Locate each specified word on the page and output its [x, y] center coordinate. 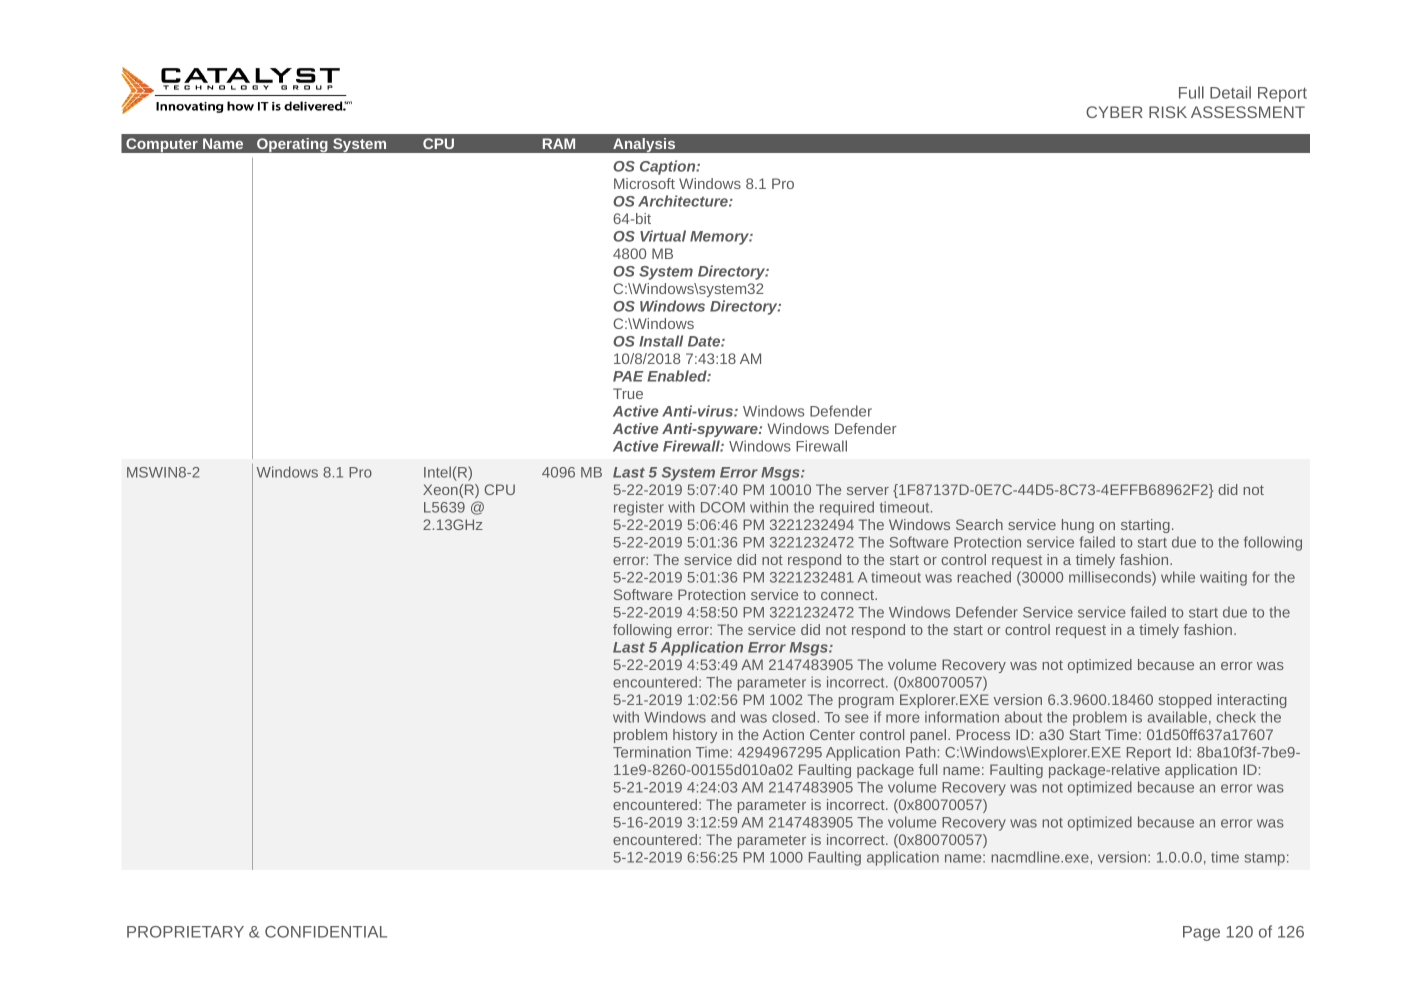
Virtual [663, 236]
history [695, 736]
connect [849, 595]
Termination [652, 752]
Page [1201, 933]
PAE [628, 376]
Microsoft [644, 183]
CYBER [1114, 112]
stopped [1185, 701]
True [628, 393]
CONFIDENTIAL [326, 932]
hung [1078, 526]
